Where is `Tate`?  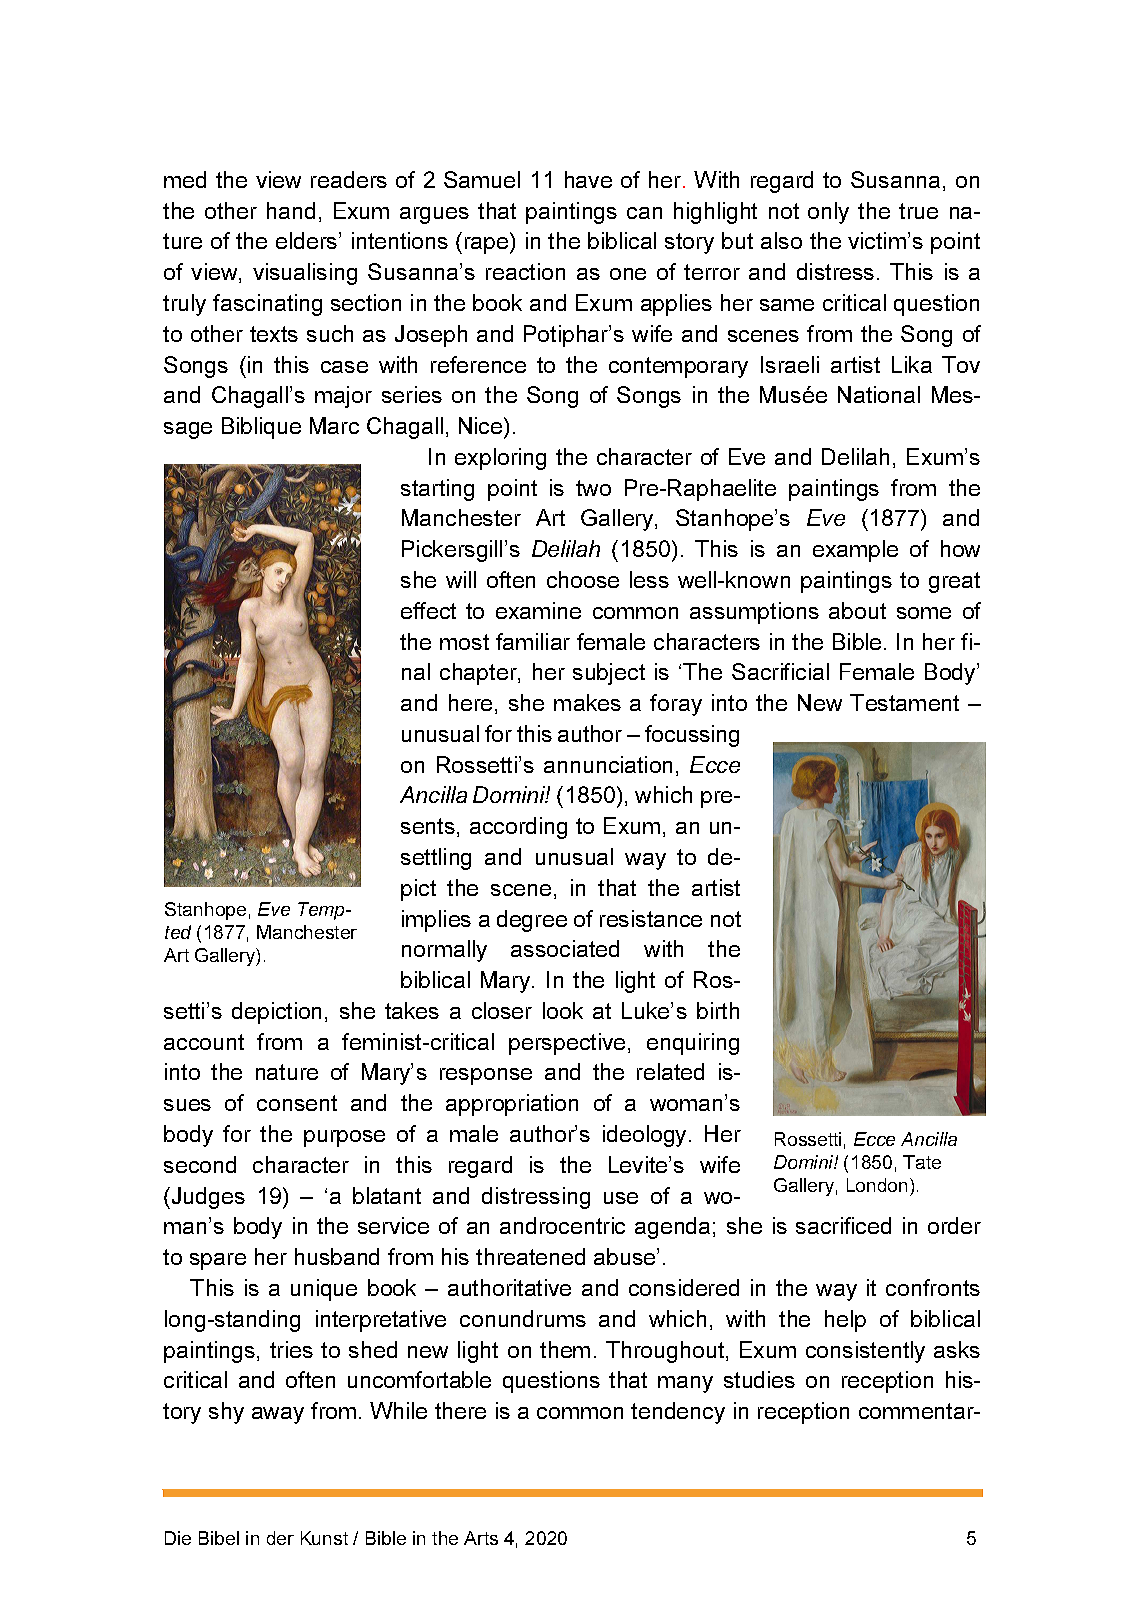 Tate is located at coordinates (922, 1162).
